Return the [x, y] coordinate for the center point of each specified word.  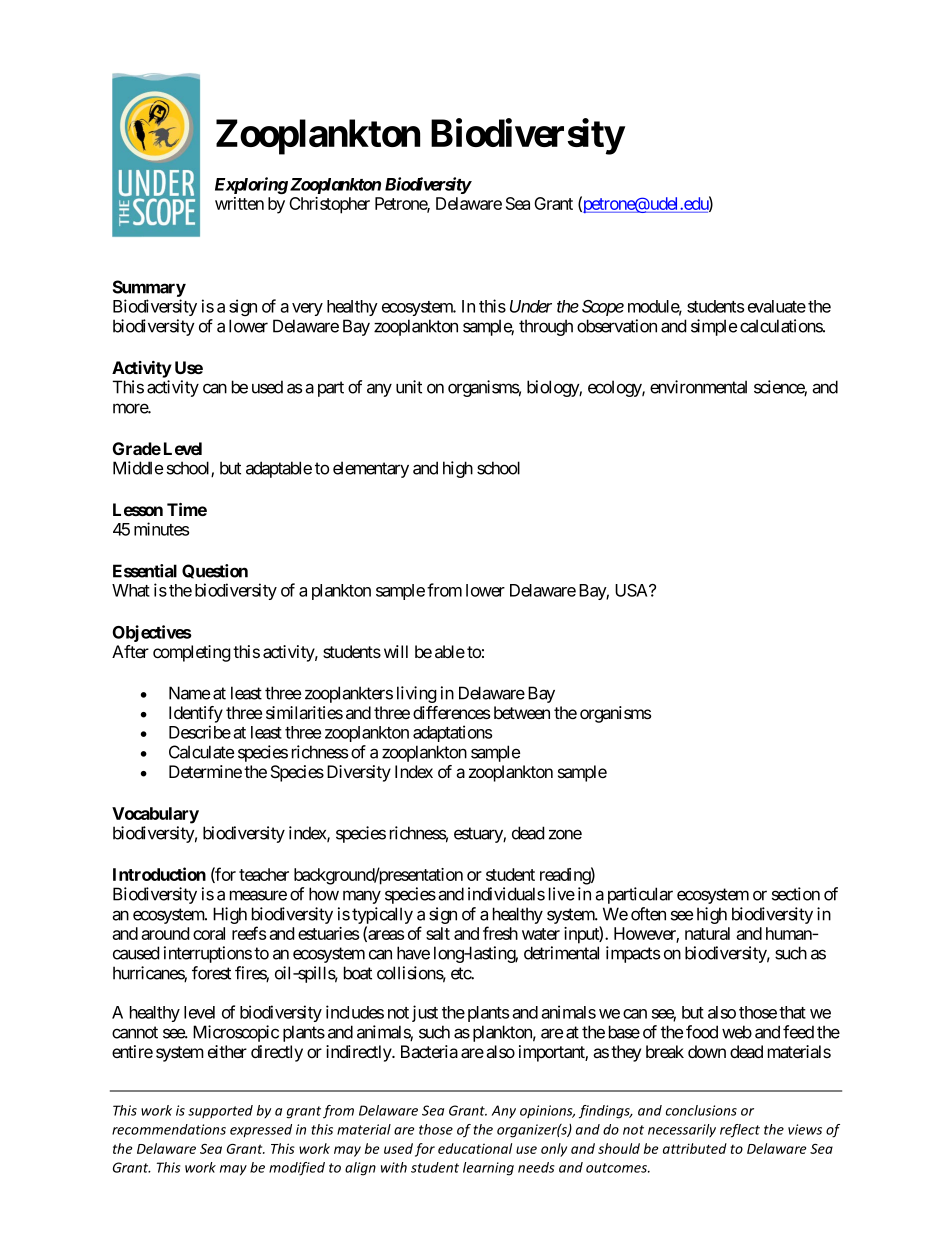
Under [531, 306]
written [239, 203]
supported [220, 1111]
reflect [740, 1131]
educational [475, 1148]
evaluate [777, 306]
